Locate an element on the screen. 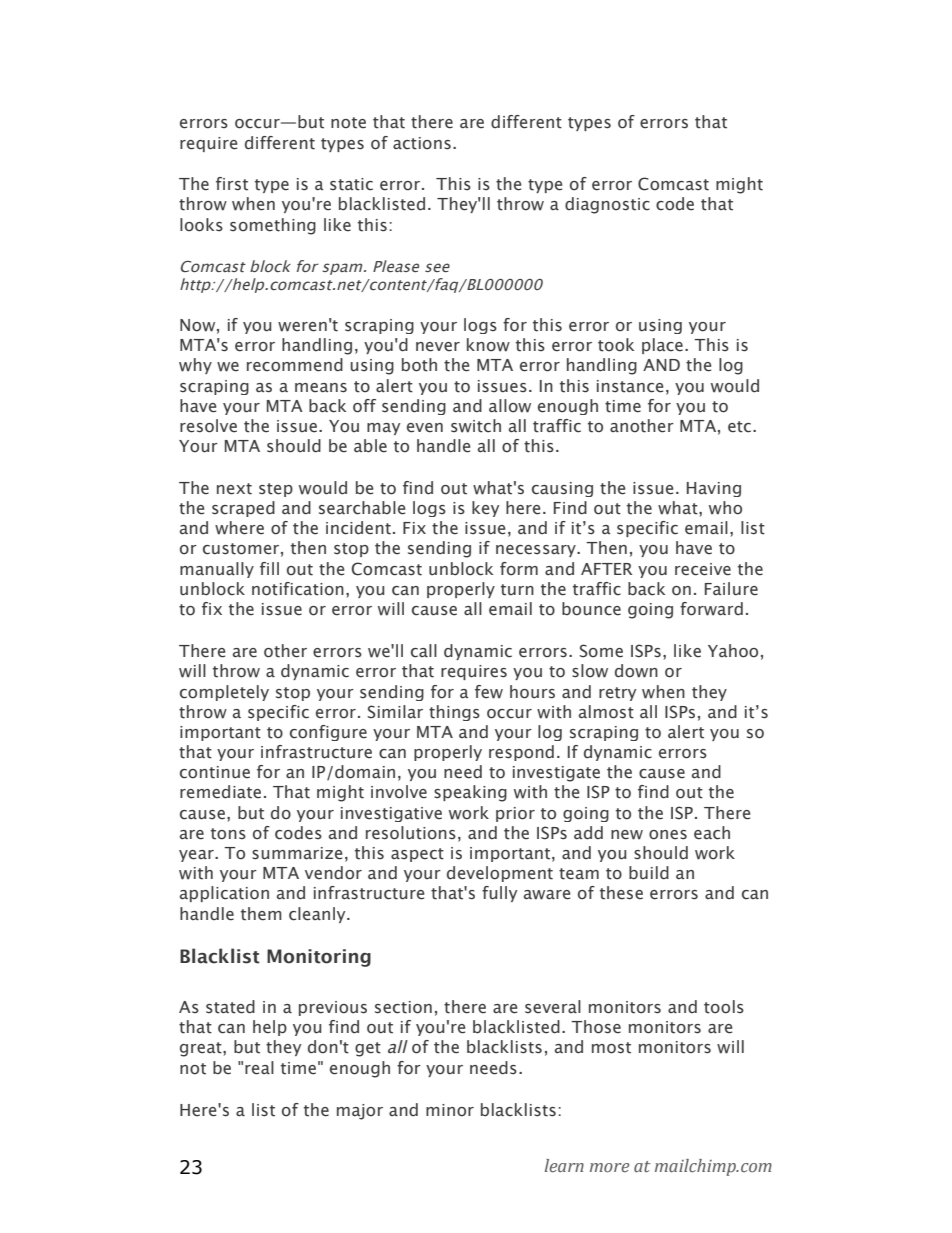  recommend is located at coordinates (295, 365).
